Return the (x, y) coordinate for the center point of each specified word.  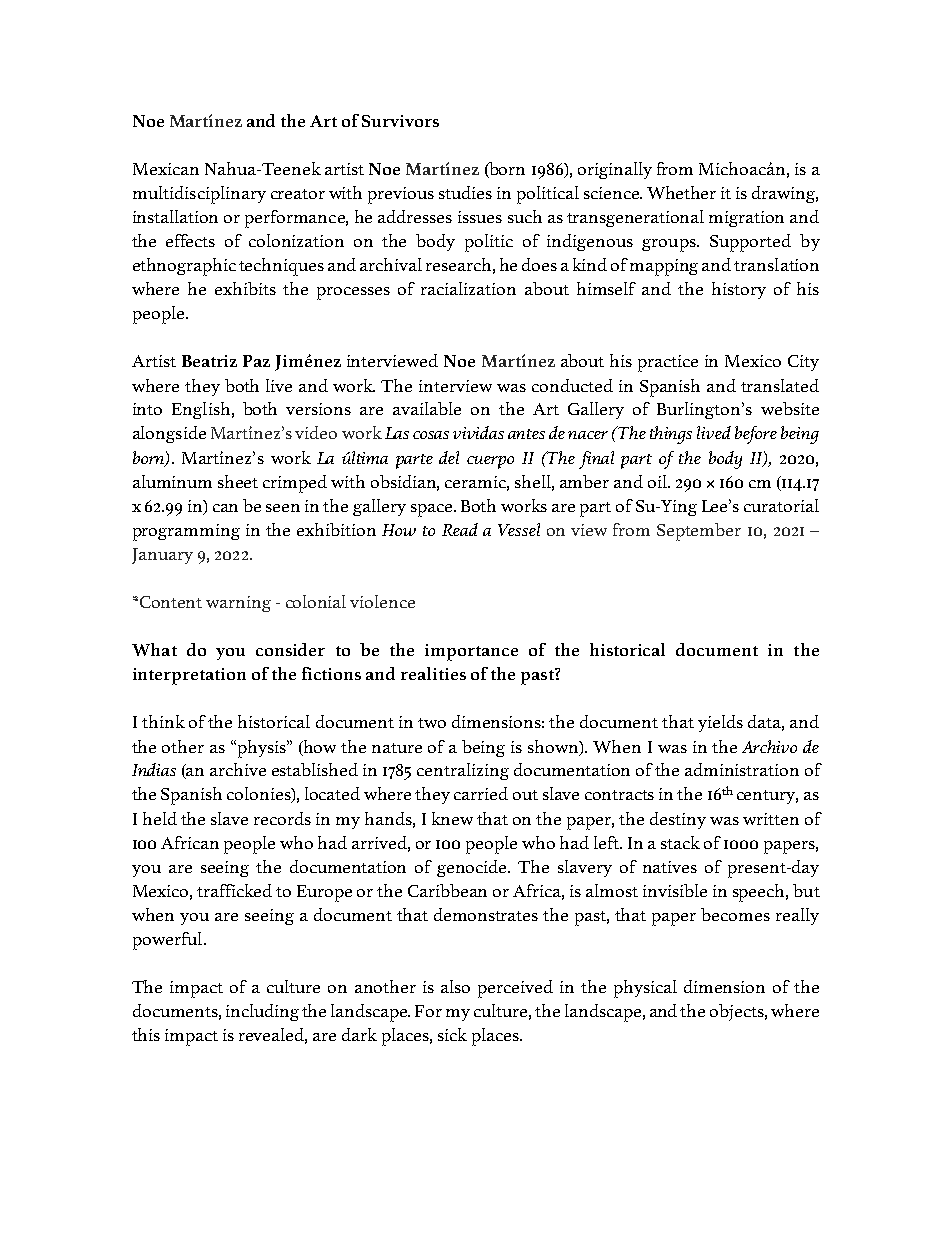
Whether (681, 192)
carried (481, 793)
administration (742, 769)
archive (238, 769)
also (455, 986)
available (427, 408)
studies (465, 192)
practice (668, 363)
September (699, 532)
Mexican (166, 169)
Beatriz (209, 361)
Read (460, 529)
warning (238, 604)
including (262, 1012)
